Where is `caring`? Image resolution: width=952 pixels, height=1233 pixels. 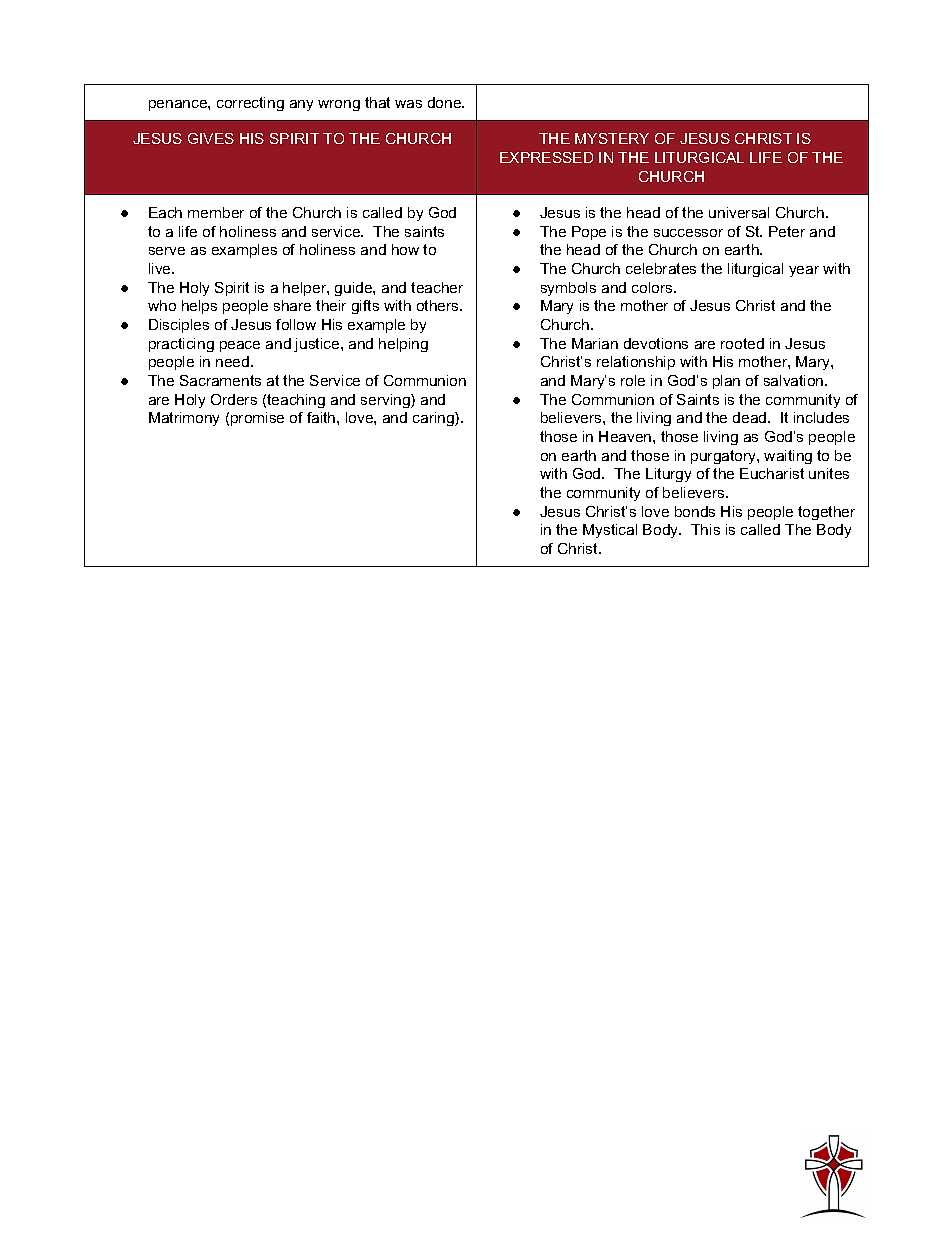 caring is located at coordinates (434, 419).
